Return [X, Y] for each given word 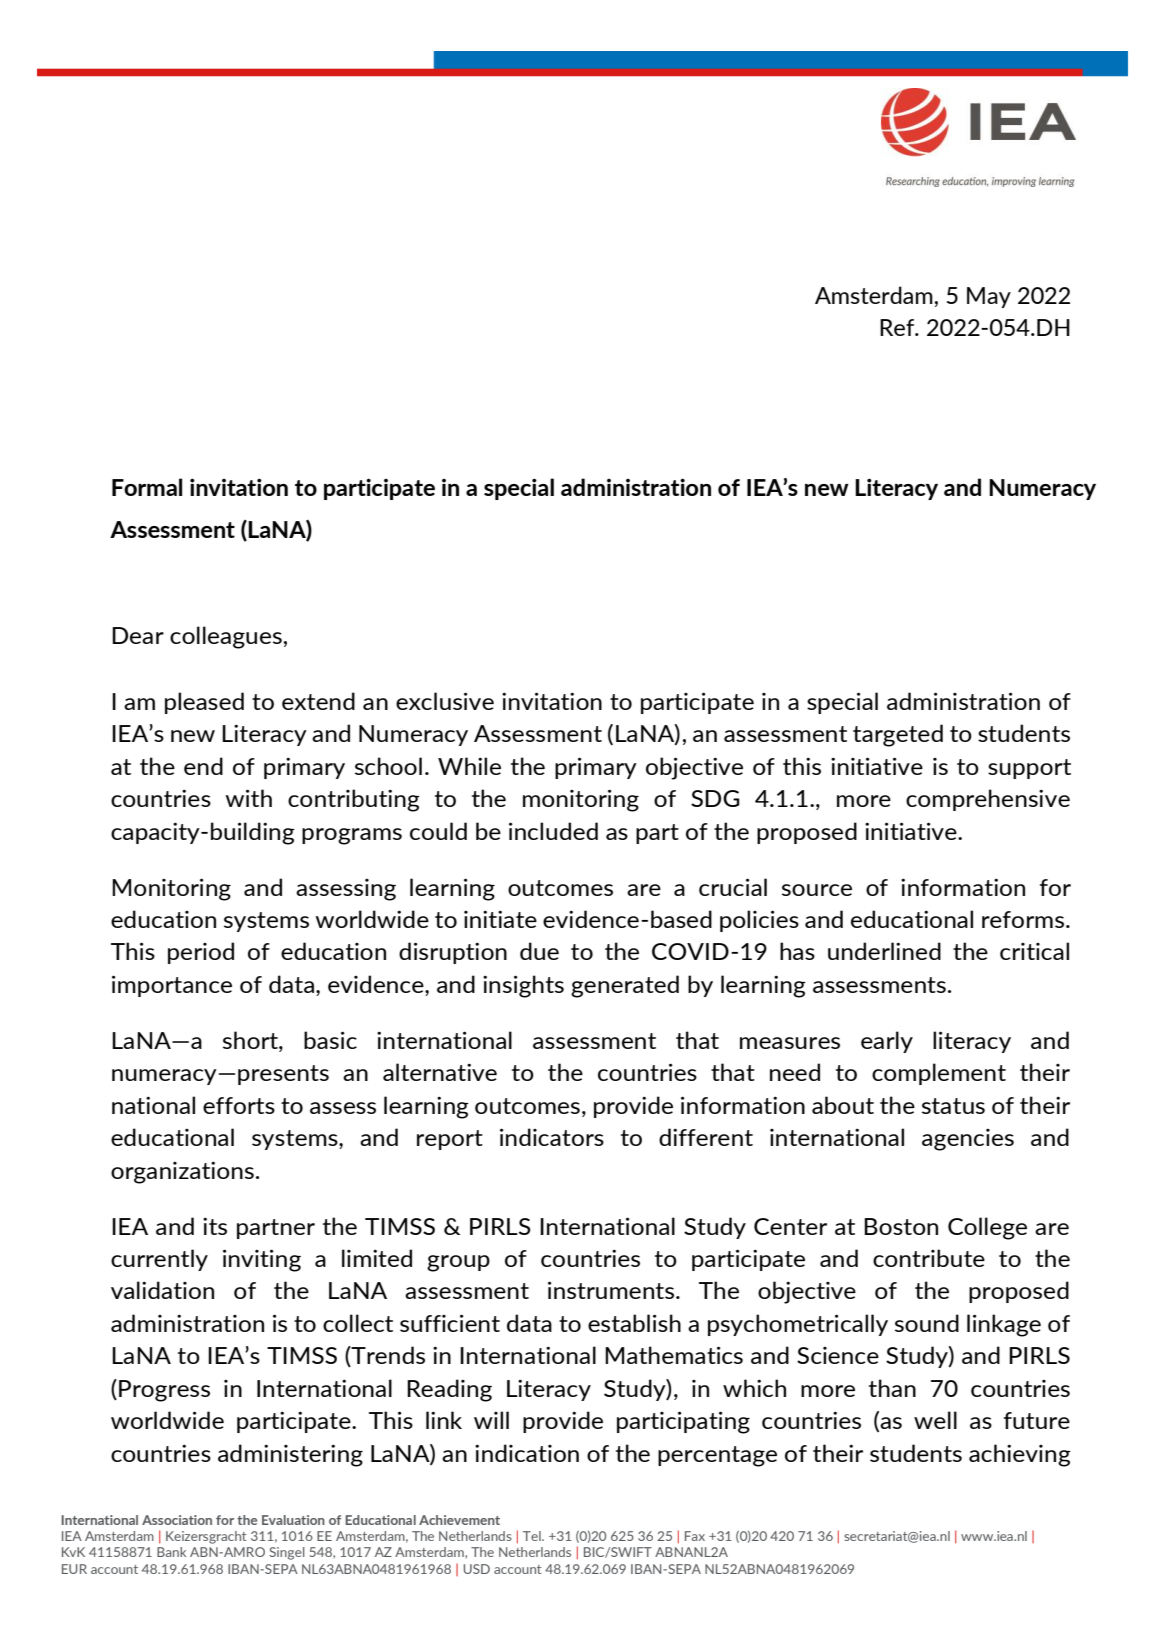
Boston [901, 1226]
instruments [612, 1290]
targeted [898, 735]
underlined [884, 951]
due [539, 951]
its [215, 1226]
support [1029, 769]
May [989, 297]
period [201, 953]
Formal [147, 487]
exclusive [445, 701]
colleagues [226, 637]
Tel [533, 1536]
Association [177, 1520]
